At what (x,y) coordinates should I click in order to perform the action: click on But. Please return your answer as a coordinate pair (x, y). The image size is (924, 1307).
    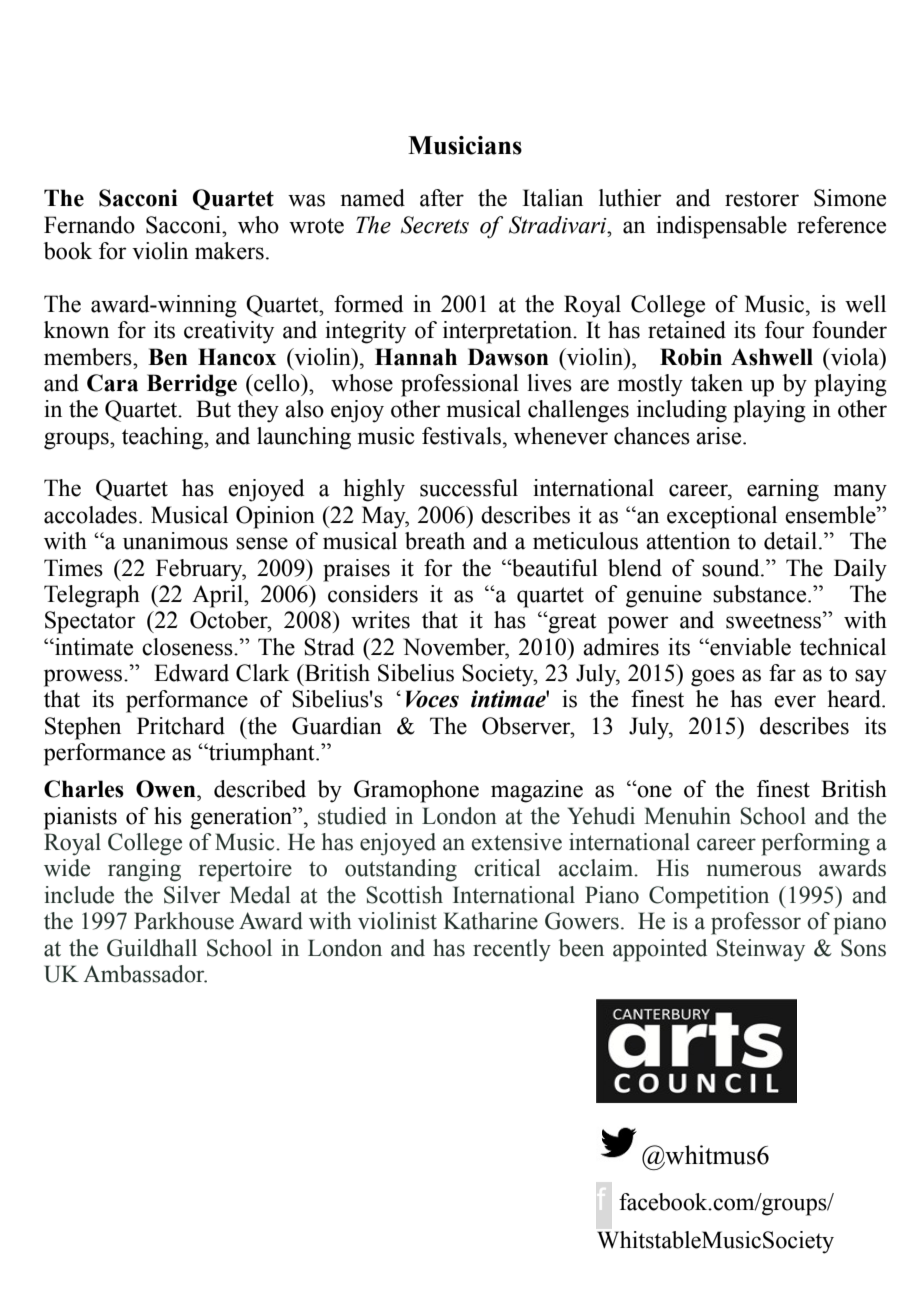
    Looking at the image, I should click on (213, 409).
